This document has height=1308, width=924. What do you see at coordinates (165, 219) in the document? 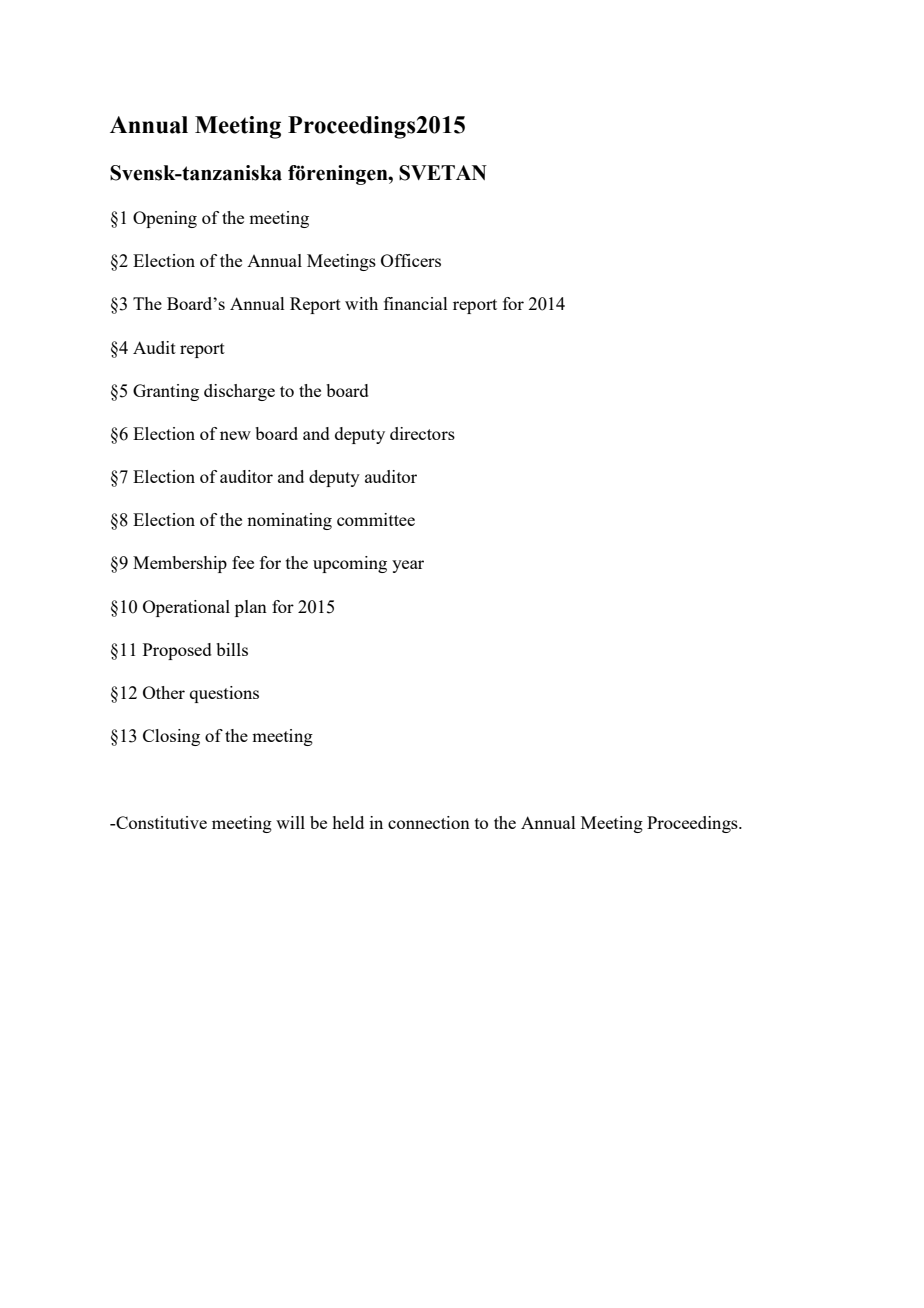
I see `Opening` at bounding box center [165, 219].
